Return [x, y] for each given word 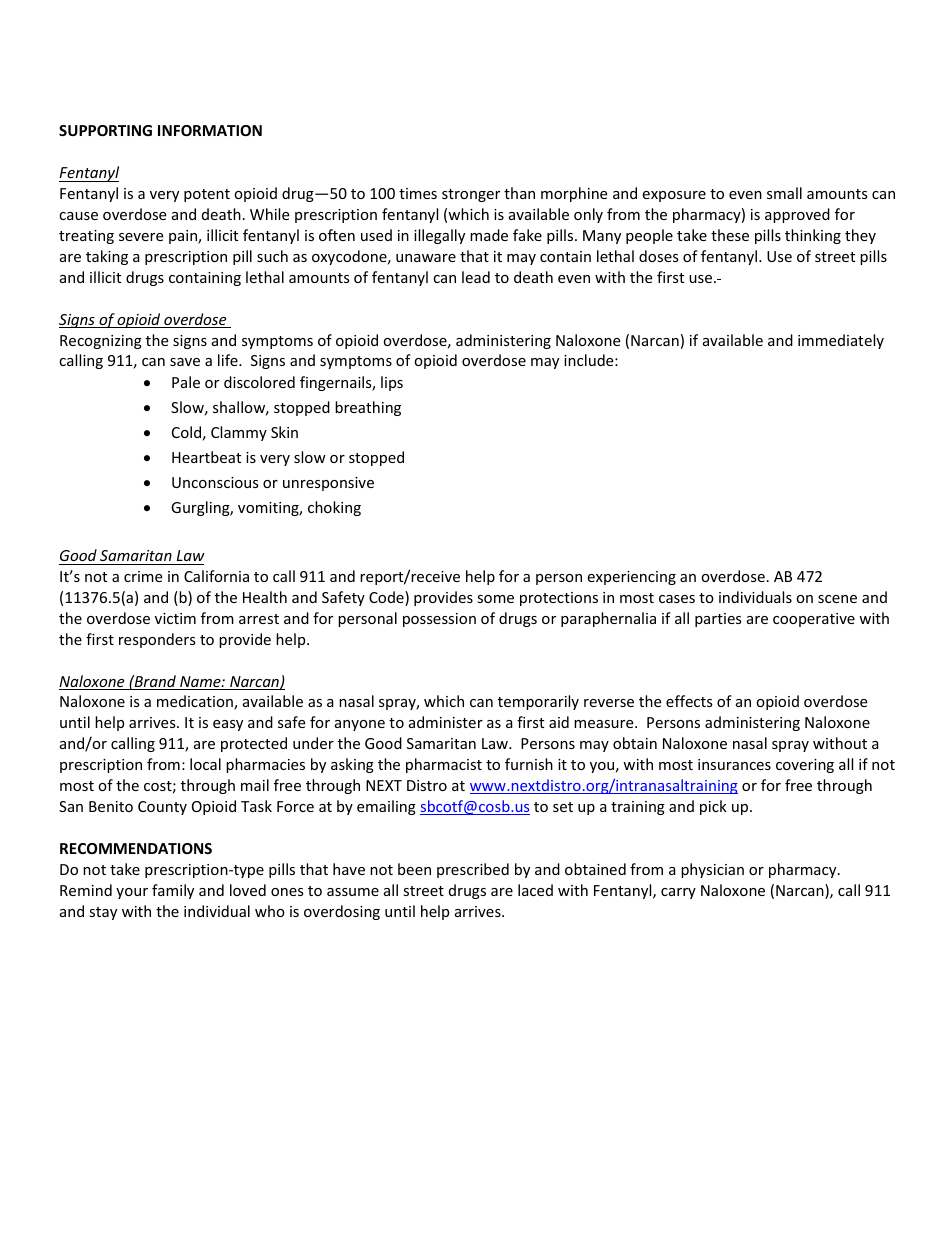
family [173, 891]
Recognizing [101, 342]
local [205, 764]
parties [718, 620]
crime [143, 576]
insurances [734, 764]
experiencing [631, 578]
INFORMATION [210, 130]
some [495, 599]
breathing [368, 408]
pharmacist [444, 765]
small [784, 193]
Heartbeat [206, 457]
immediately [841, 341]
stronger [471, 195]
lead [476, 277]
